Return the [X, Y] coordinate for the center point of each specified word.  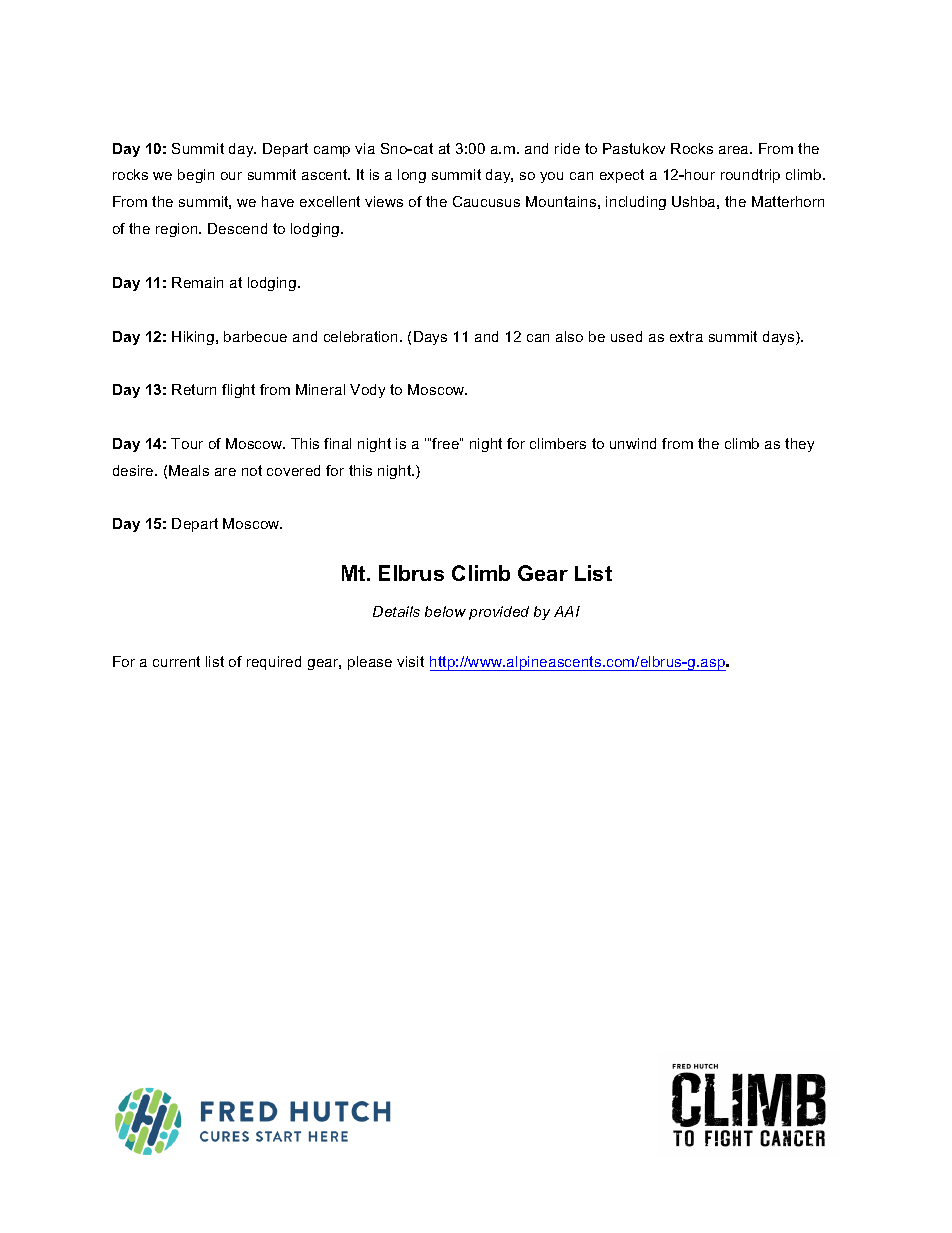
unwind [633, 443]
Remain [197, 282]
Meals [189, 470]
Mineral [320, 389]
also [569, 336]
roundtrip [750, 176]
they [799, 445]
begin [196, 176]
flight [238, 391]
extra [686, 336]
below [445, 611]
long [412, 176]
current [176, 661]
